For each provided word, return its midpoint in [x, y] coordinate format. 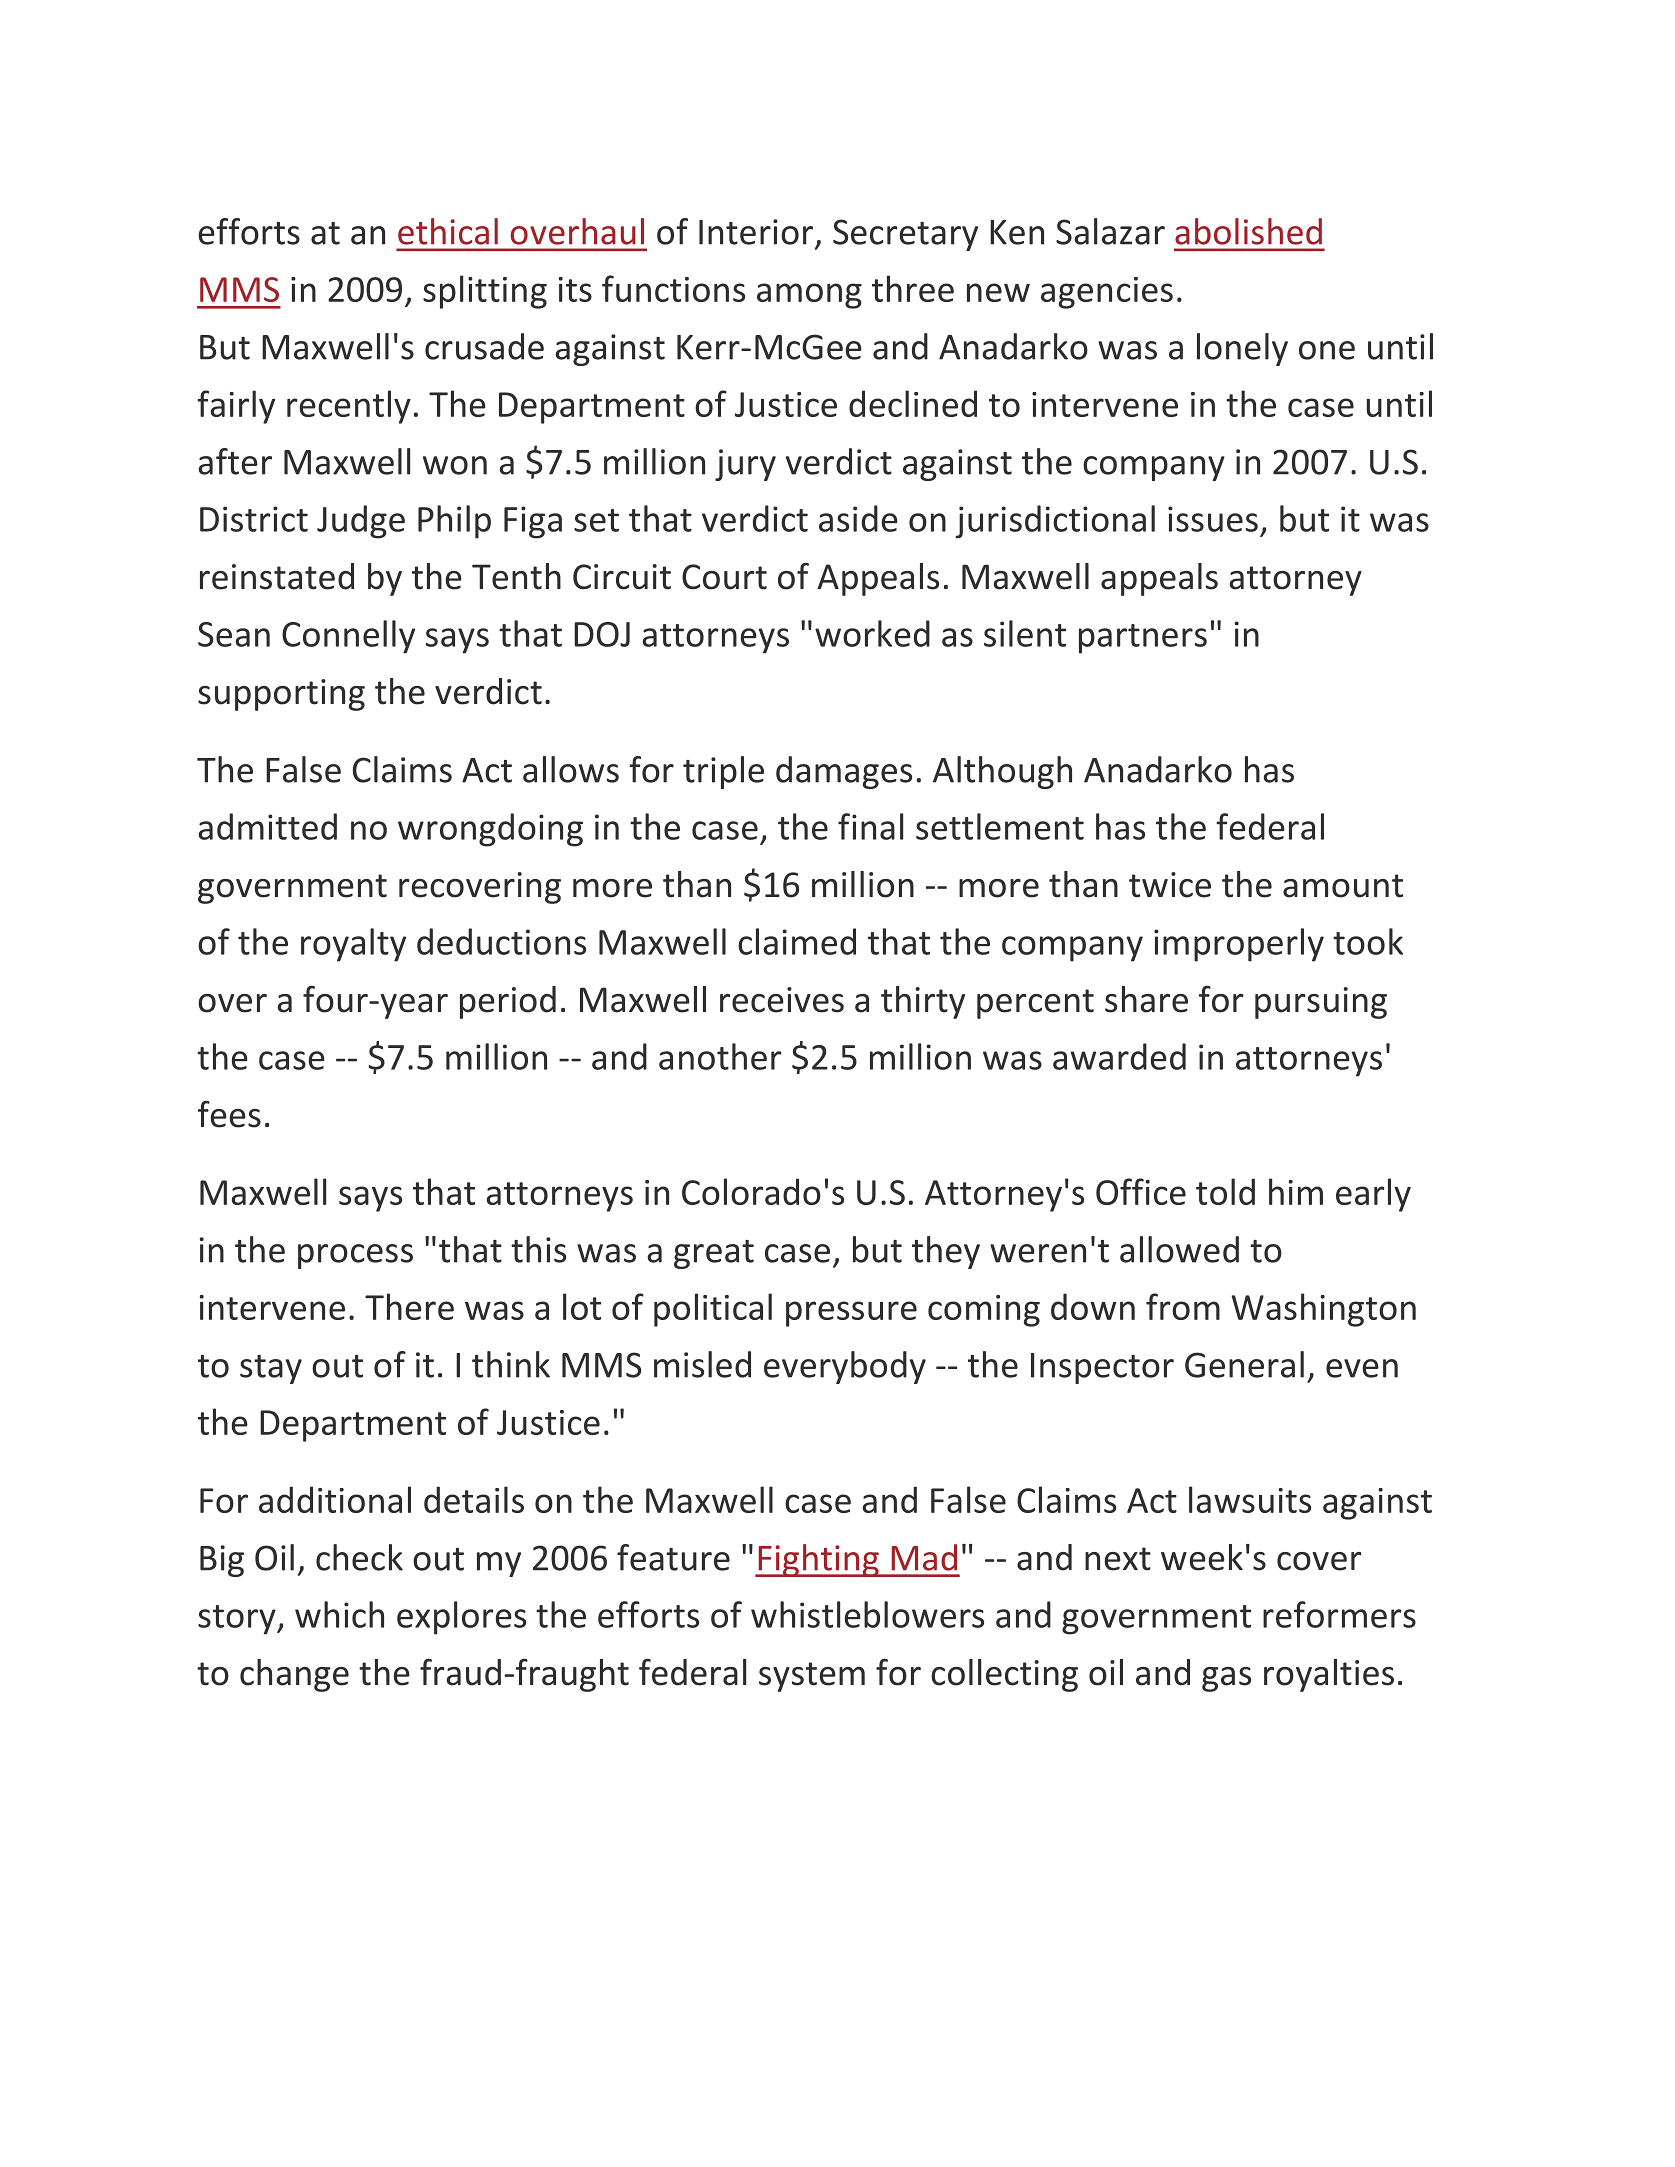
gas [1226, 1679]
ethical [448, 231]
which [339, 1614]
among [809, 296]
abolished [1248, 231]
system [812, 1677]
